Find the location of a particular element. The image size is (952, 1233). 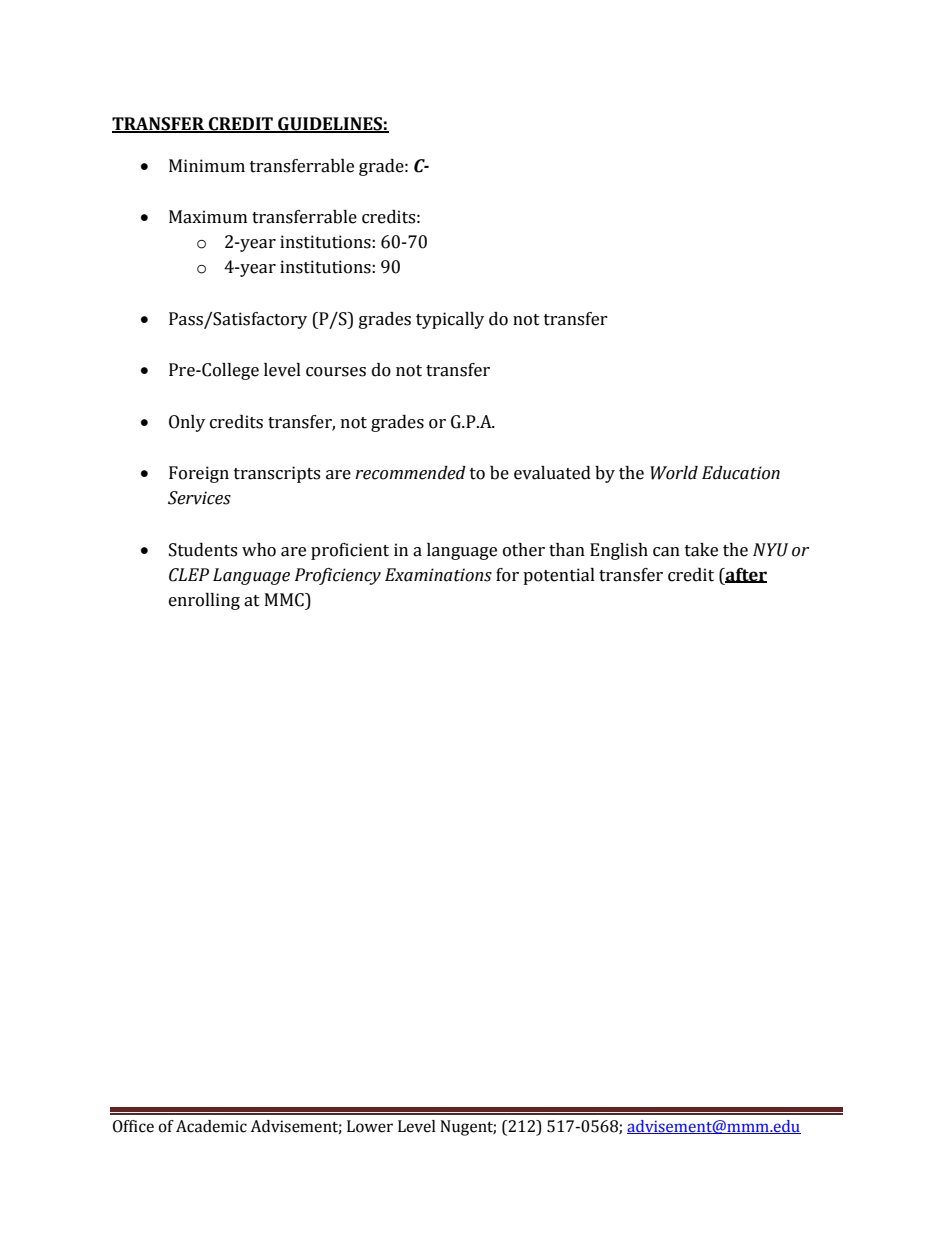

World is located at coordinates (674, 473).
